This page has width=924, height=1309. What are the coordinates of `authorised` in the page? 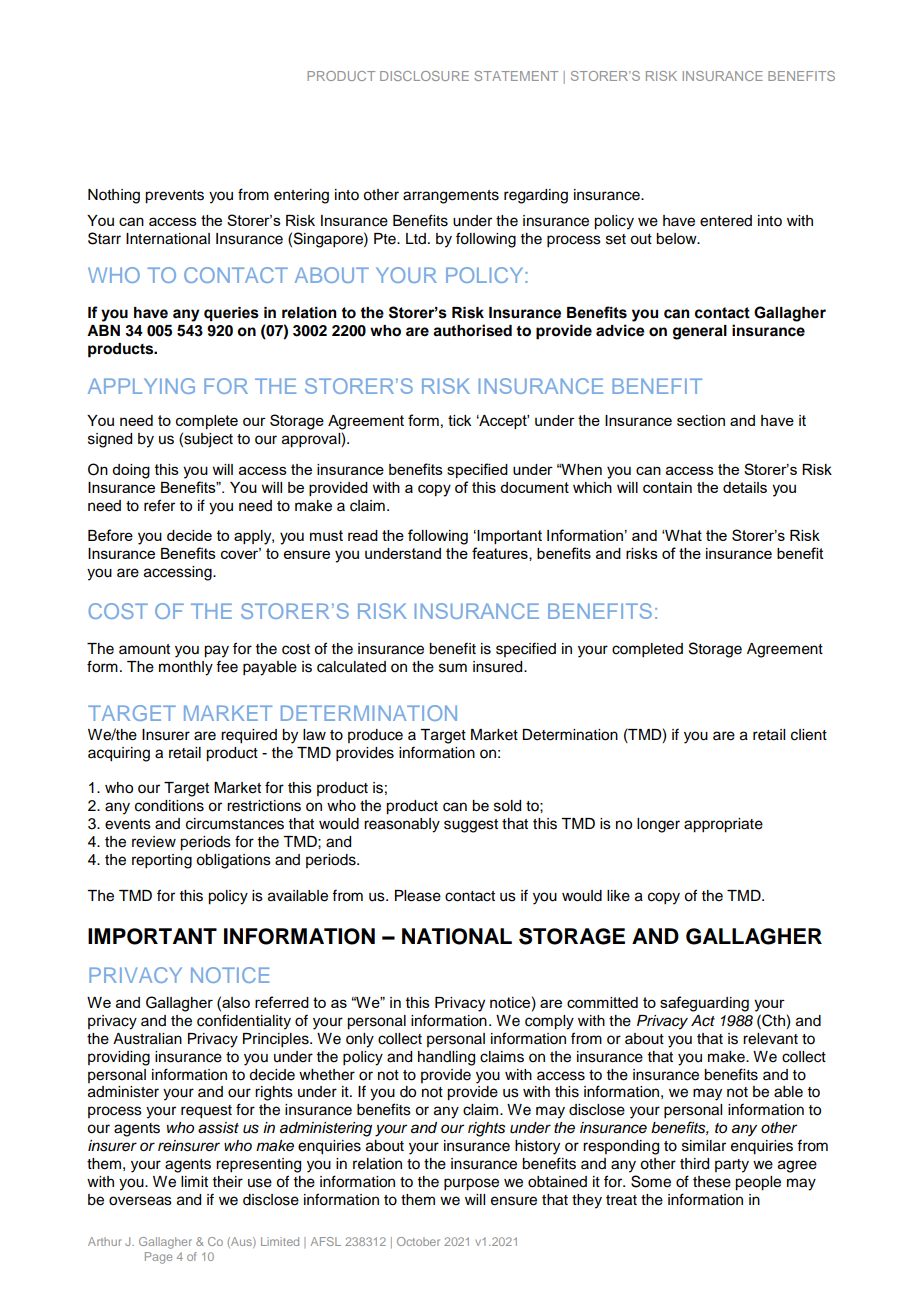 It's located at (472, 330).
